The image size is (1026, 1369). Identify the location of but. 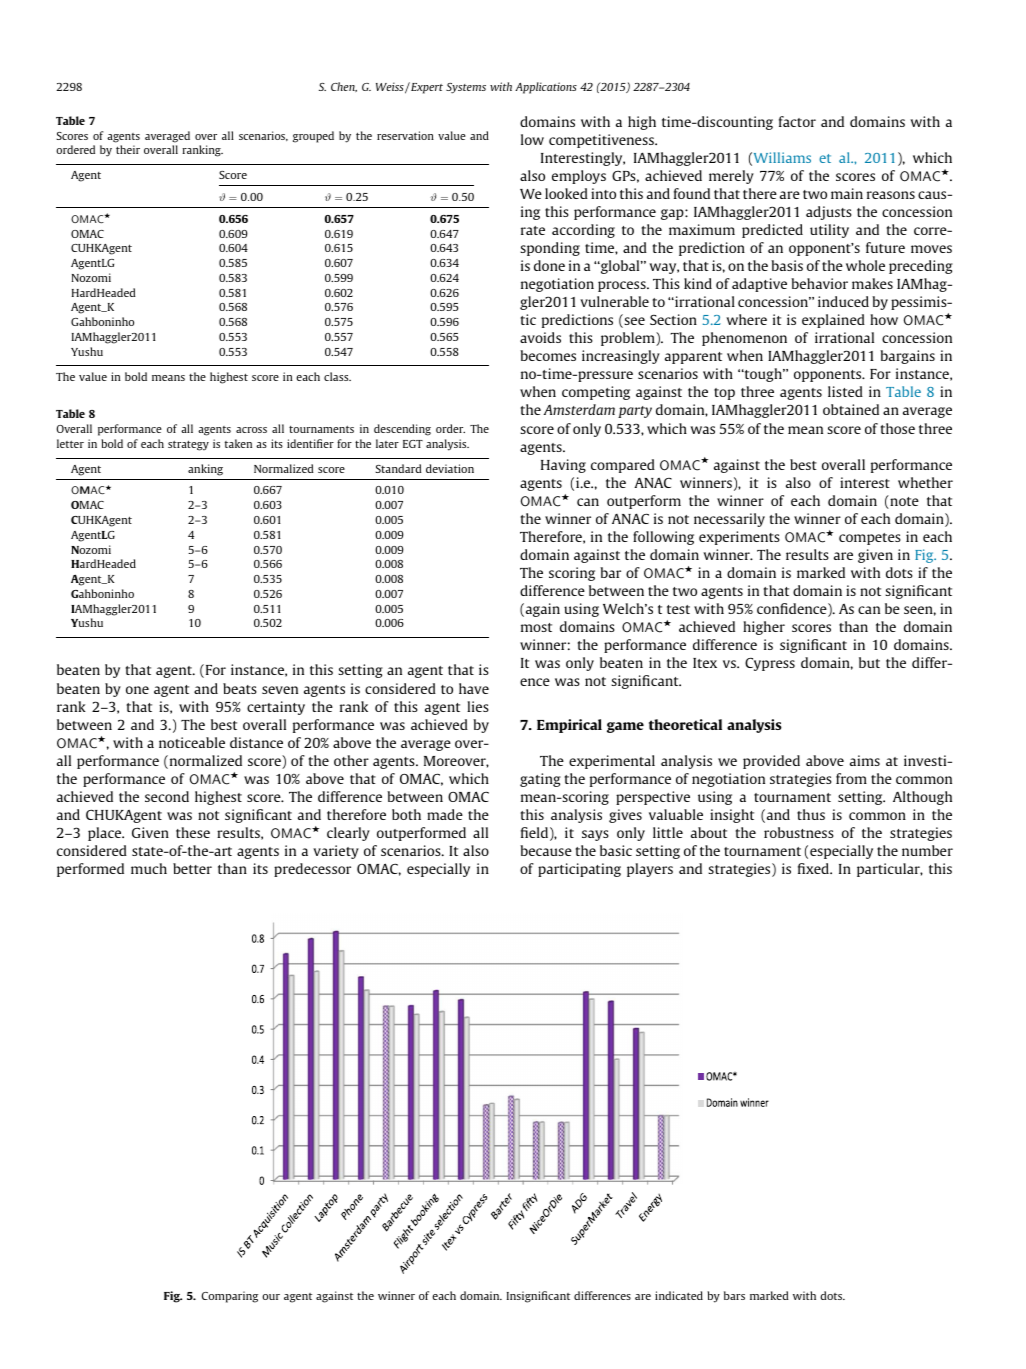
(869, 662).
